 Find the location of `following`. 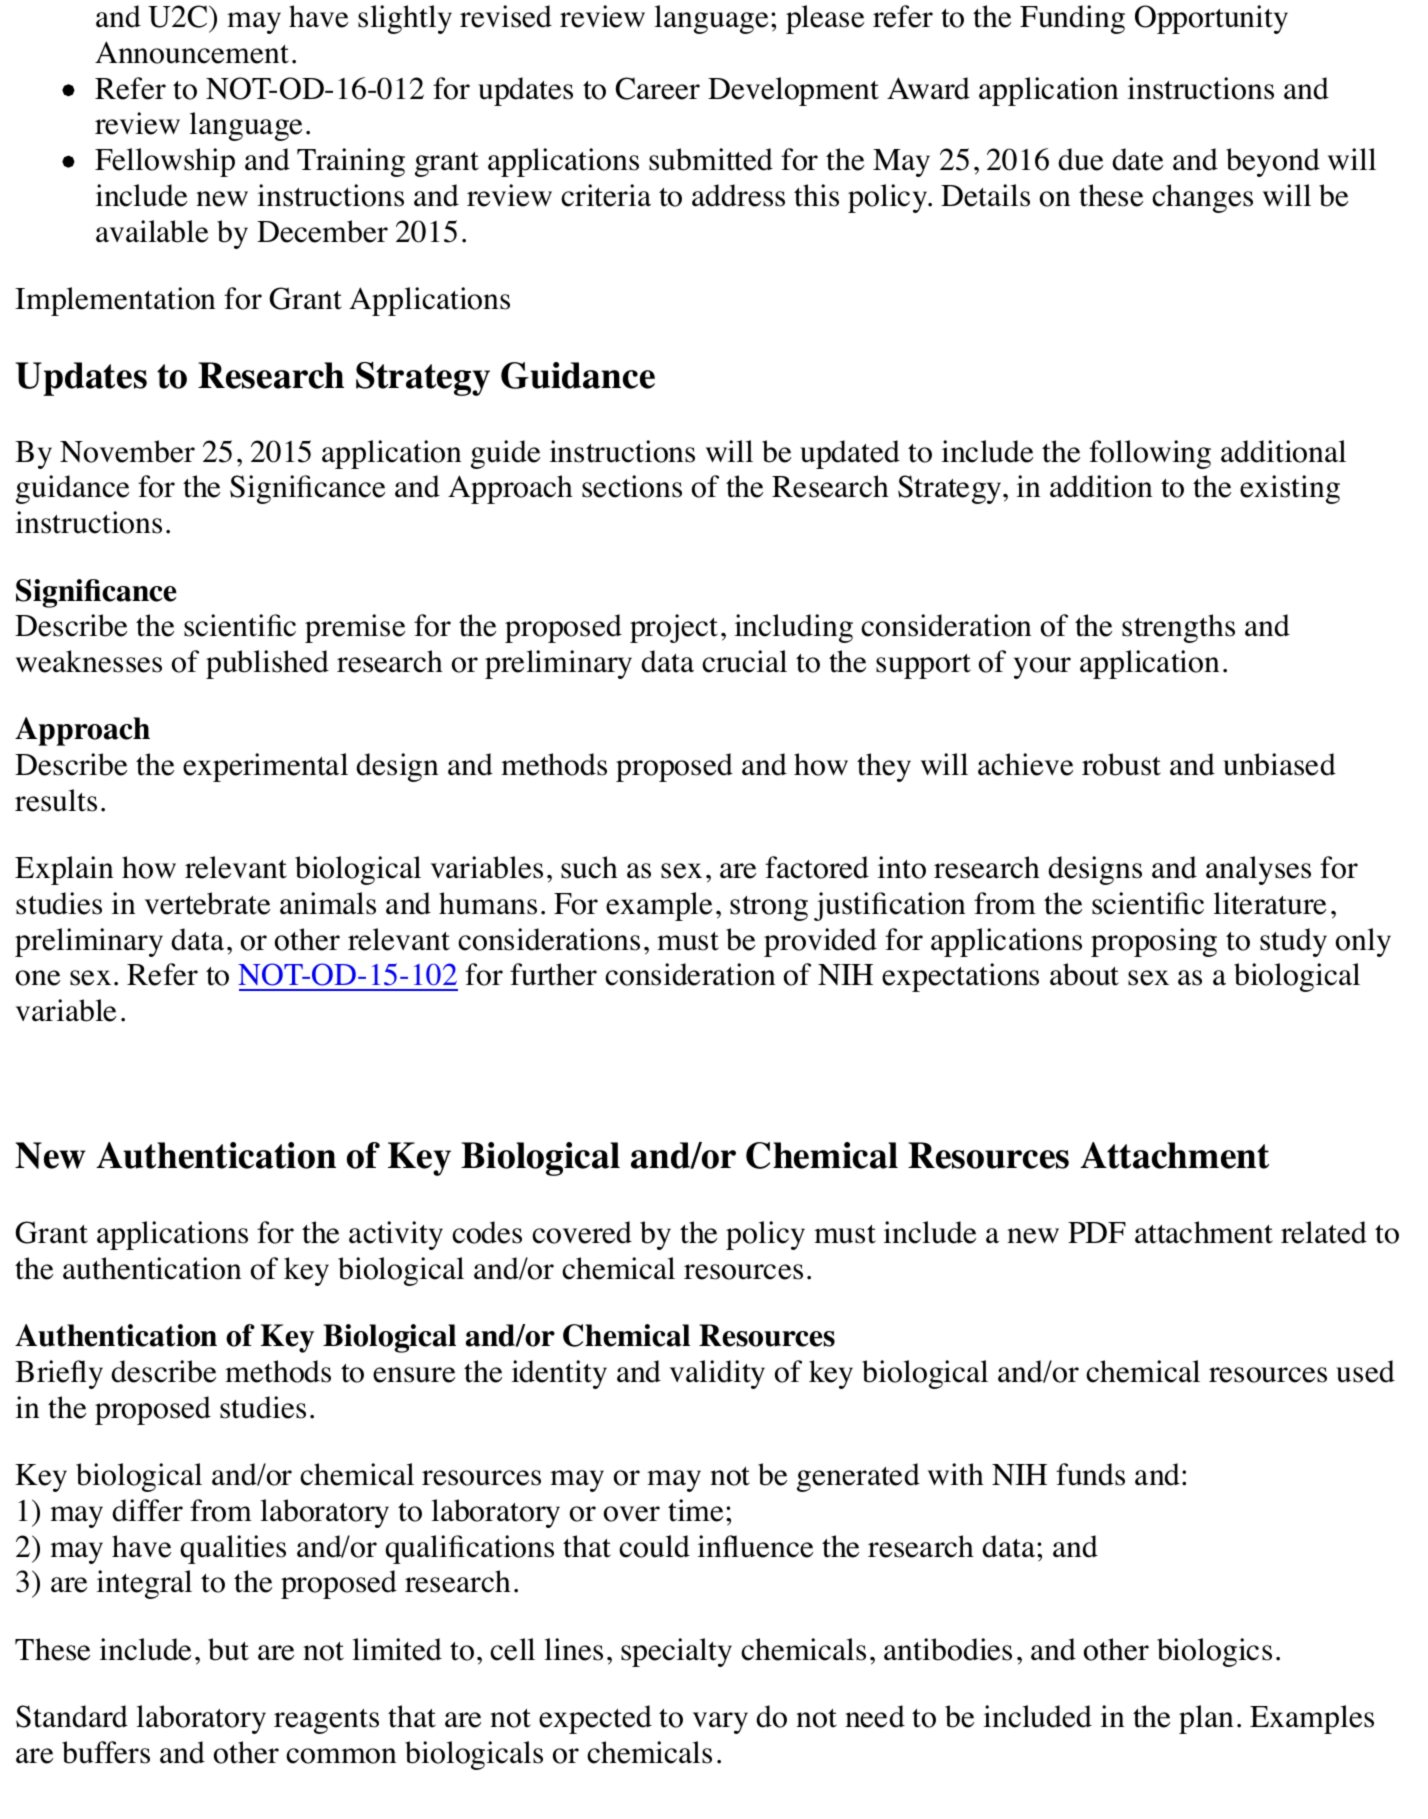

following is located at coordinates (1150, 454).
